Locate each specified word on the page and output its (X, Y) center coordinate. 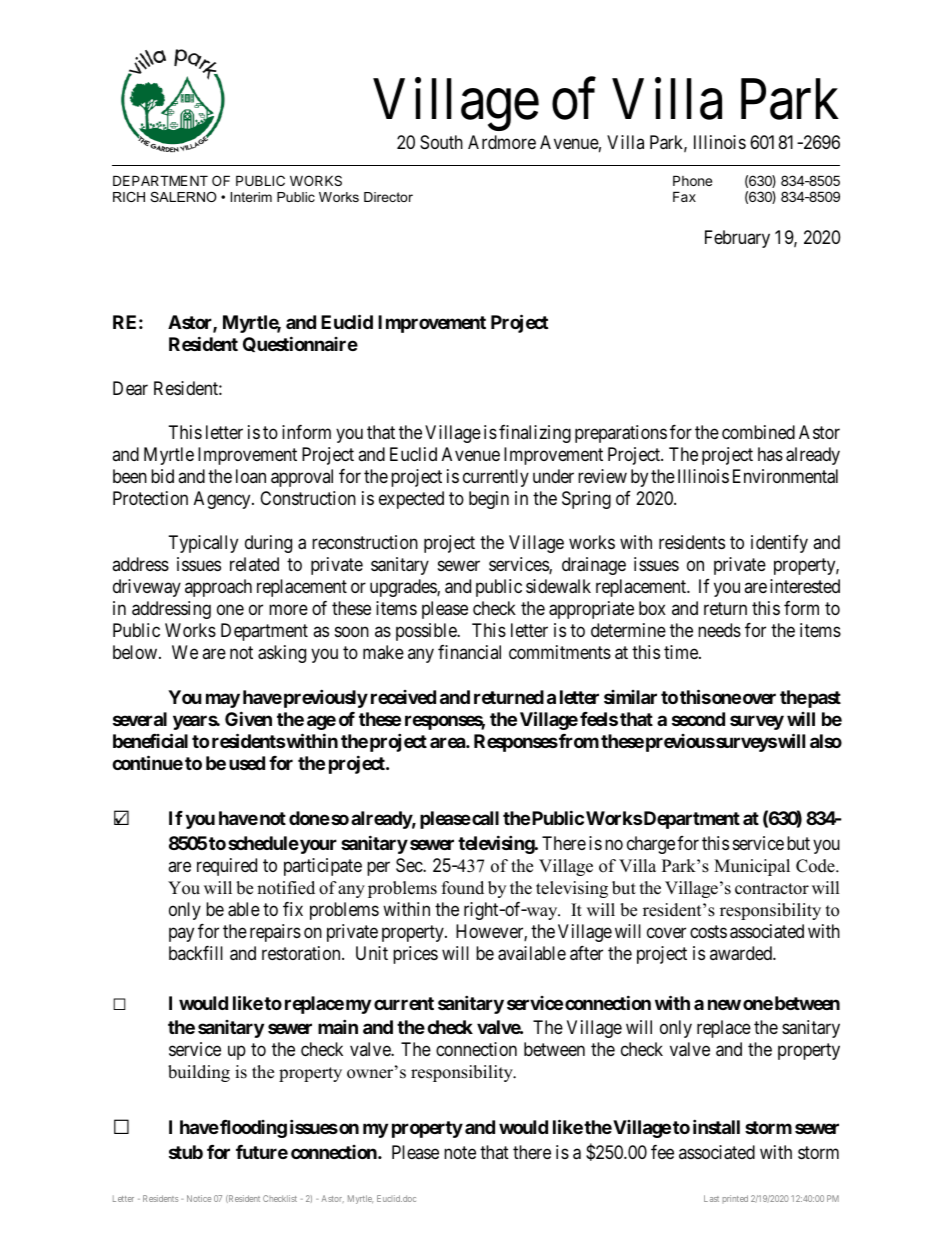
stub (186, 1152)
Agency (223, 500)
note (460, 1152)
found (463, 888)
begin (489, 500)
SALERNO (183, 197)
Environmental (785, 476)
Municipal (752, 867)
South (441, 142)
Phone (692, 180)
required (227, 867)
